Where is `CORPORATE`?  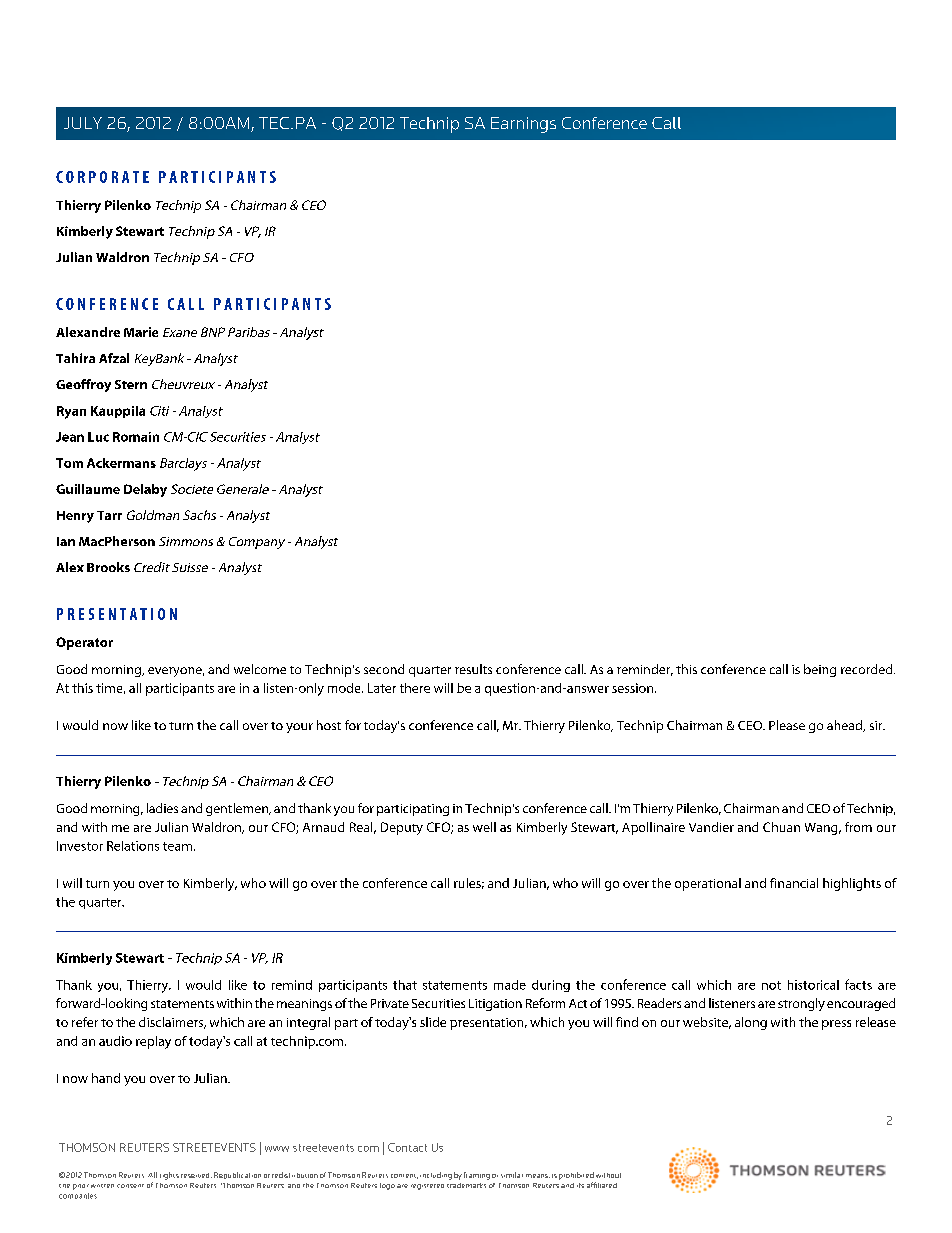
CORPORATE is located at coordinates (102, 177).
